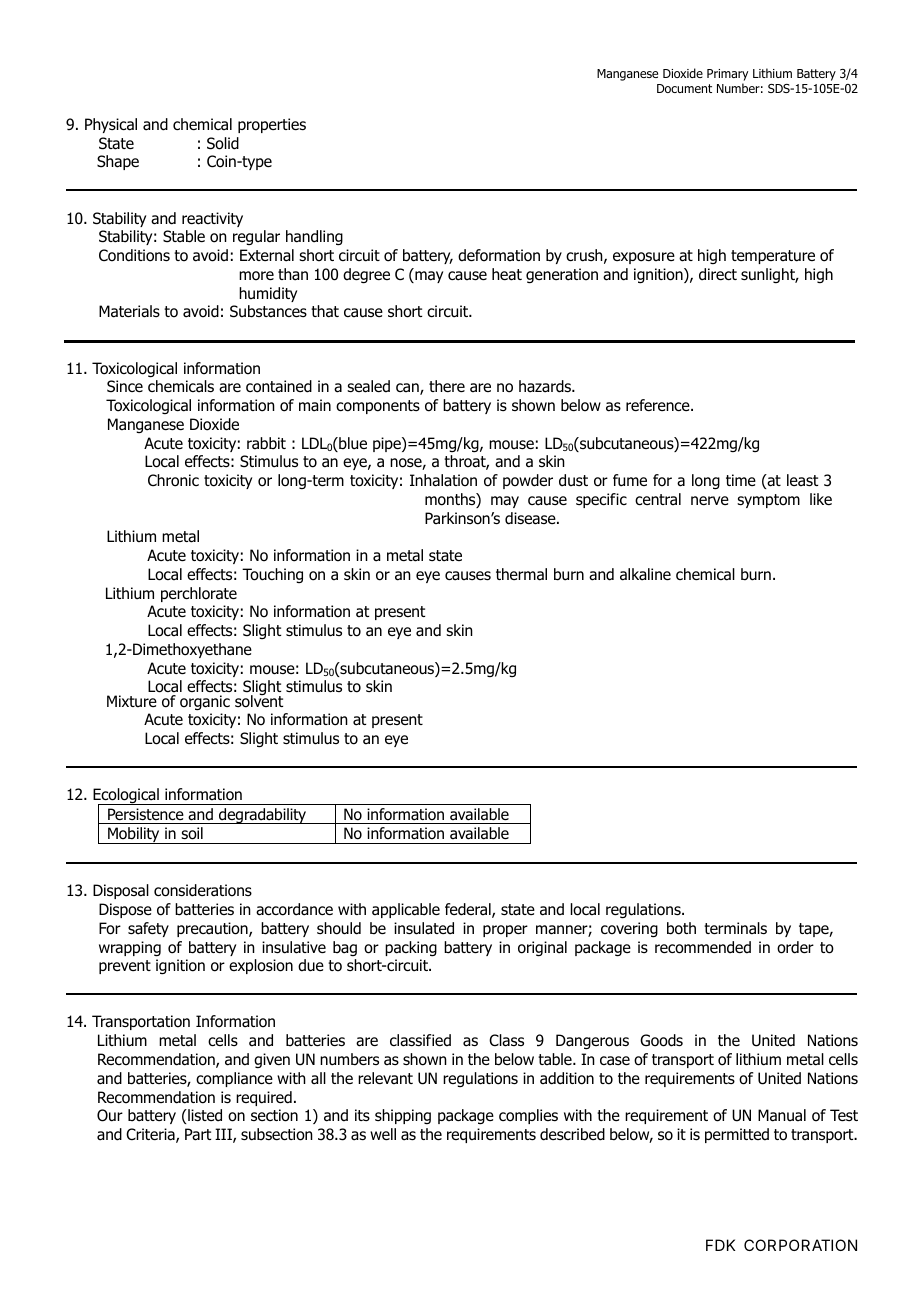 The height and width of the page is (1308, 924). What do you see at coordinates (447, 386) in the page?
I see `there` at bounding box center [447, 386].
